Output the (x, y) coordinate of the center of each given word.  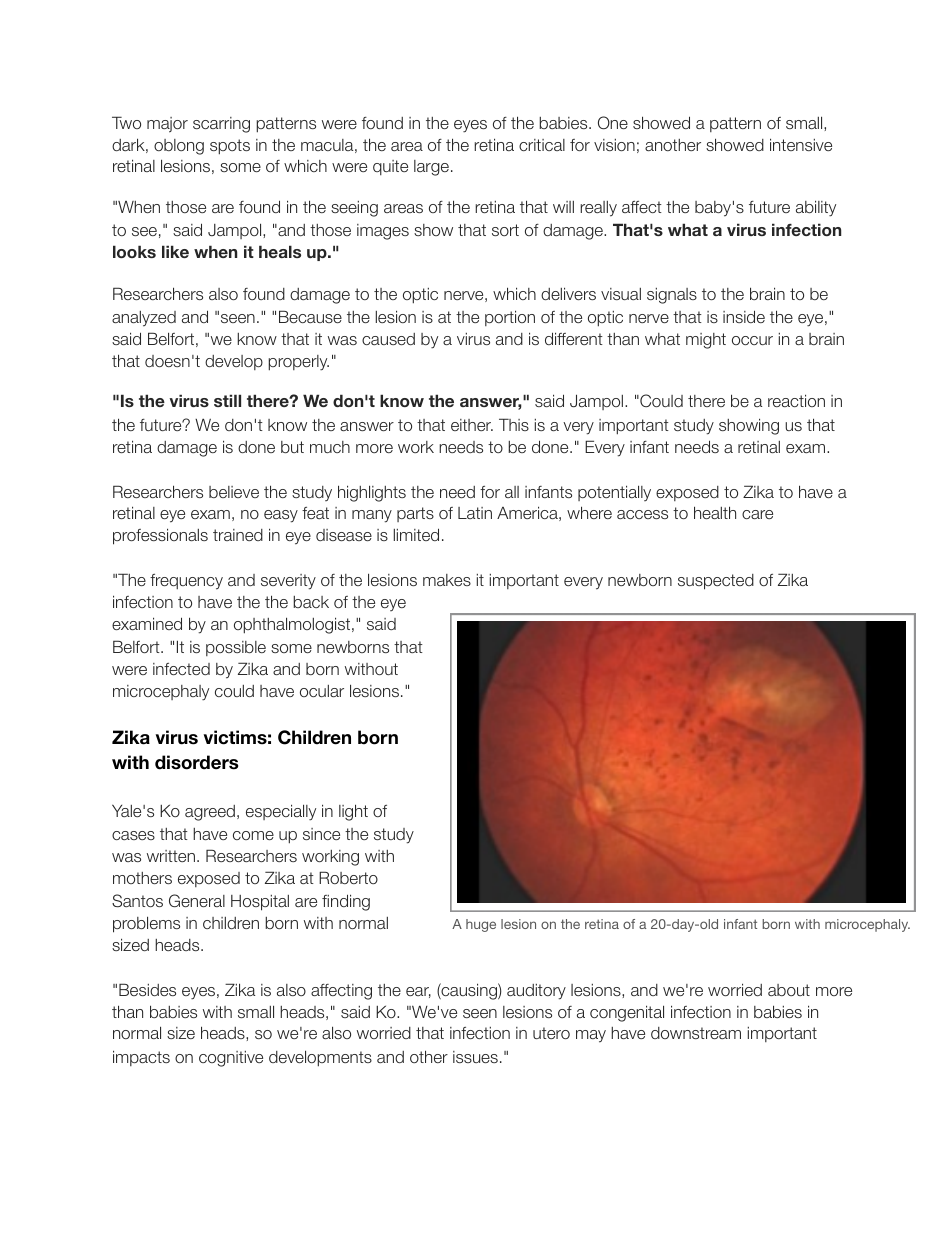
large (431, 168)
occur (752, 340)
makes (447, 580)
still (227, 400)
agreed (210, 813)
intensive (801, 144)
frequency (186, 582)
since (321, 834)
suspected (716, 582)
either (472, 425)
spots (230, 147)
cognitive (231, 1059)
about (789, 990)
